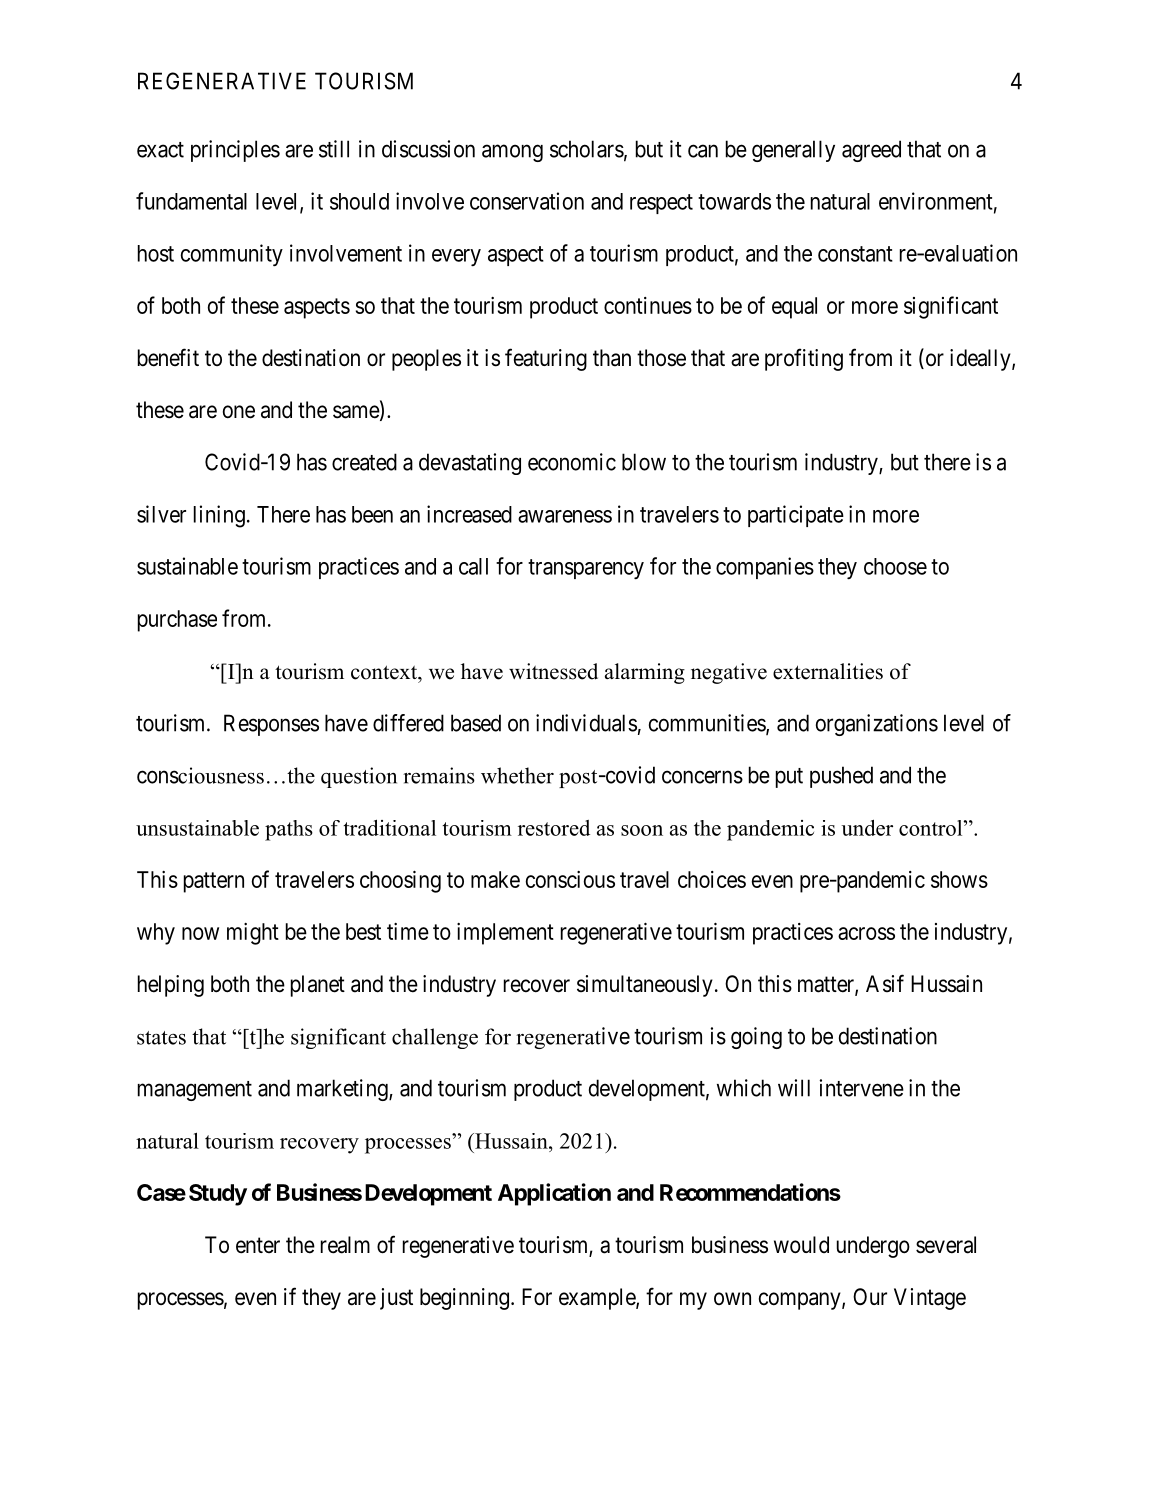  I want to click on featuring, so click(546, 359).
